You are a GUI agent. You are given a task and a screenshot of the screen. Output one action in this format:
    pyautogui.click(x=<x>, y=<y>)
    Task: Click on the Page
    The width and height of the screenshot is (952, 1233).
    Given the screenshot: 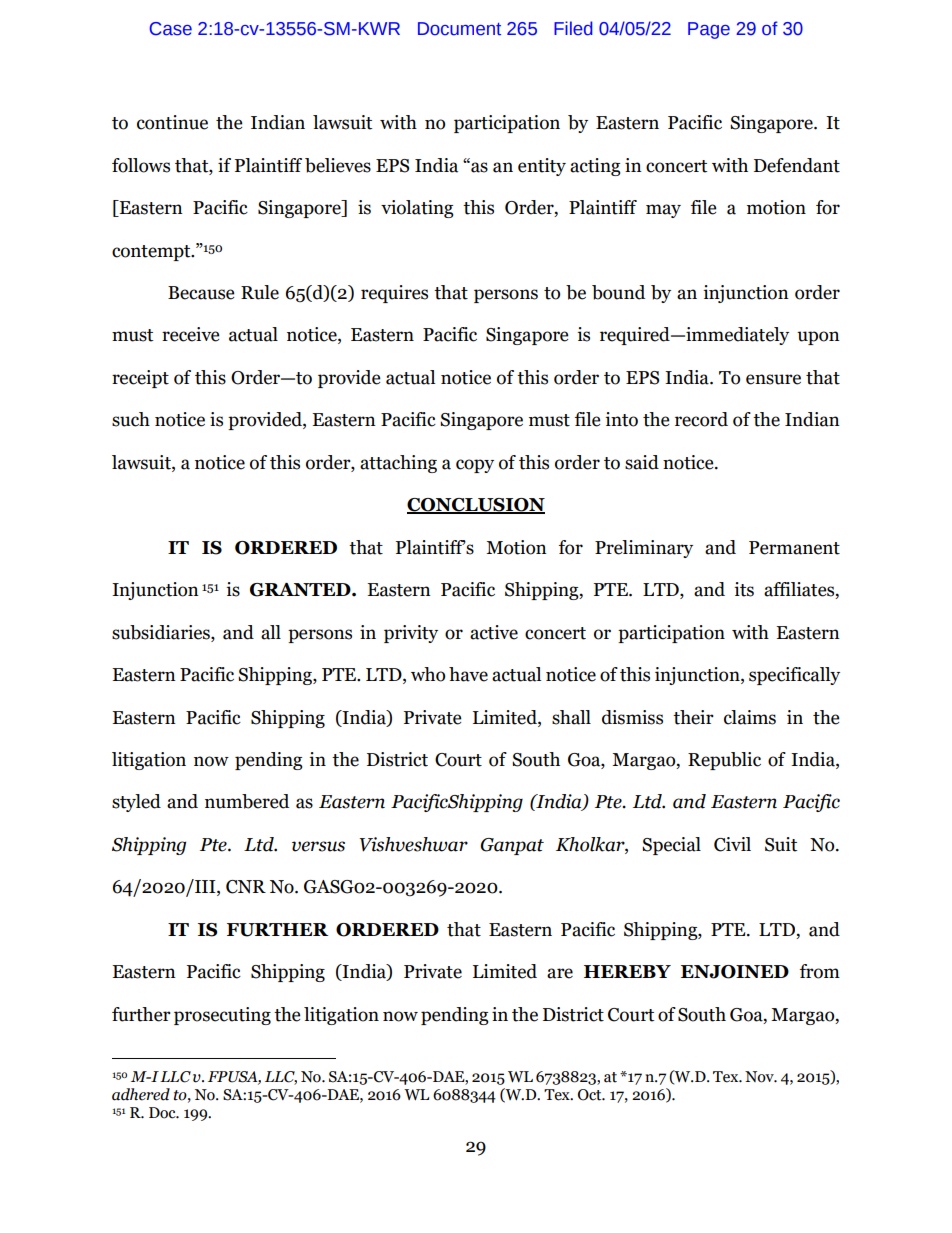 What is the action you would take?
    pyautogui.click(x=709, y=30)
